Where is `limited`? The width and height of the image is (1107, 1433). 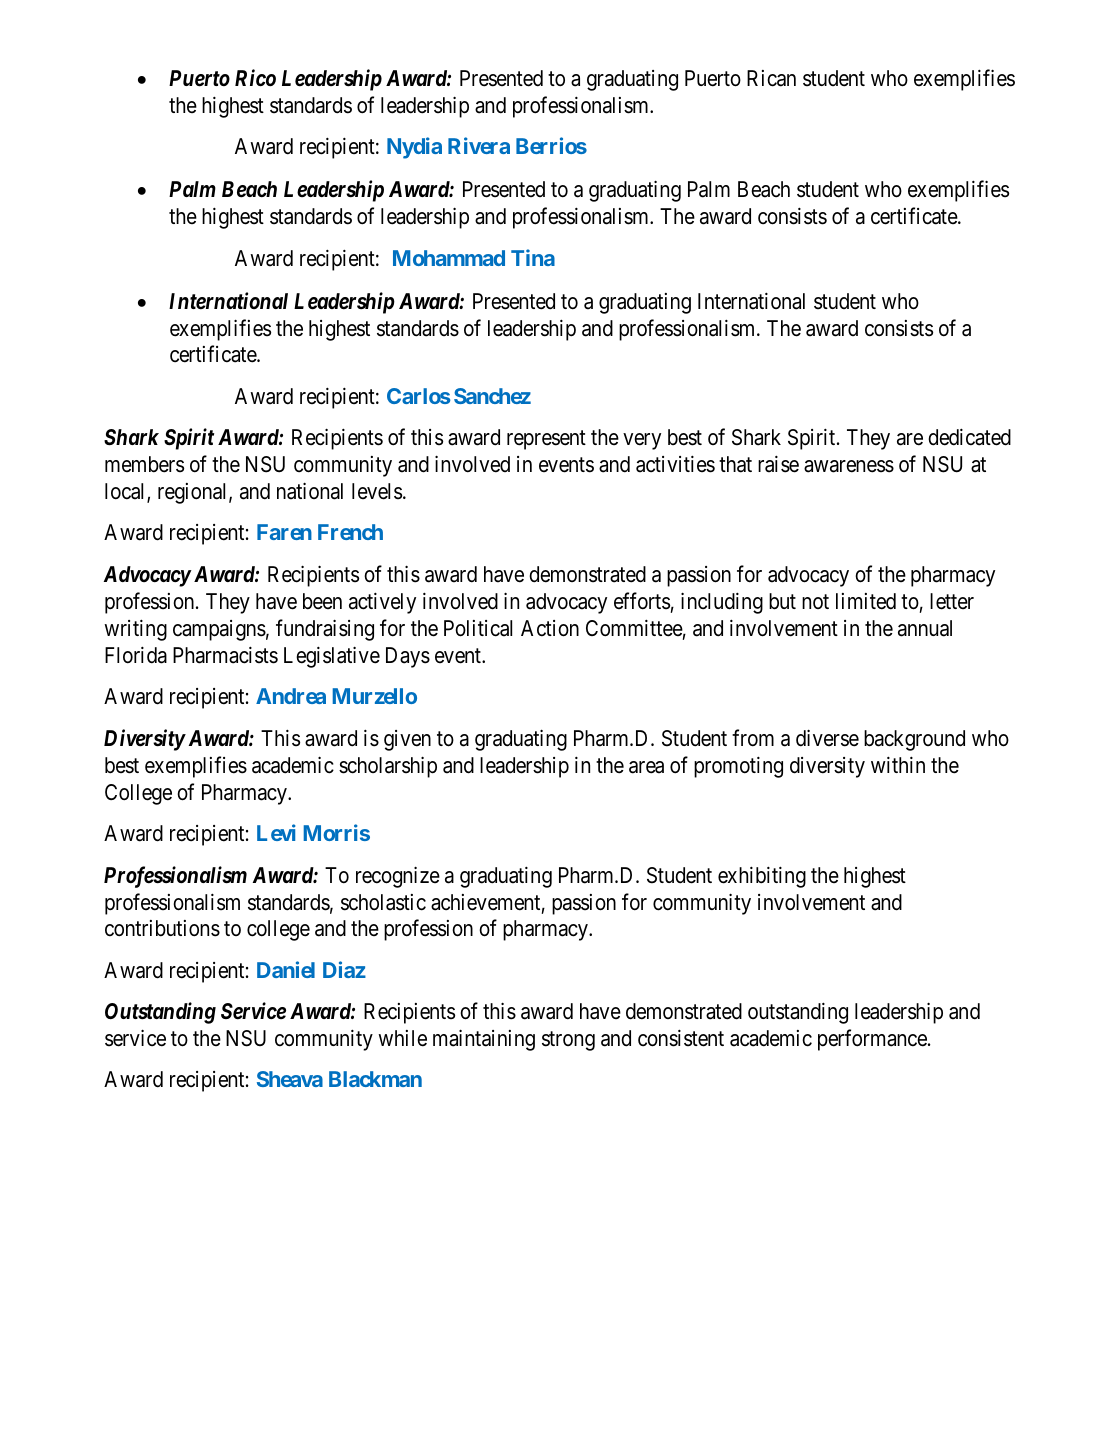 limited is located at coordinates (866, 601).
